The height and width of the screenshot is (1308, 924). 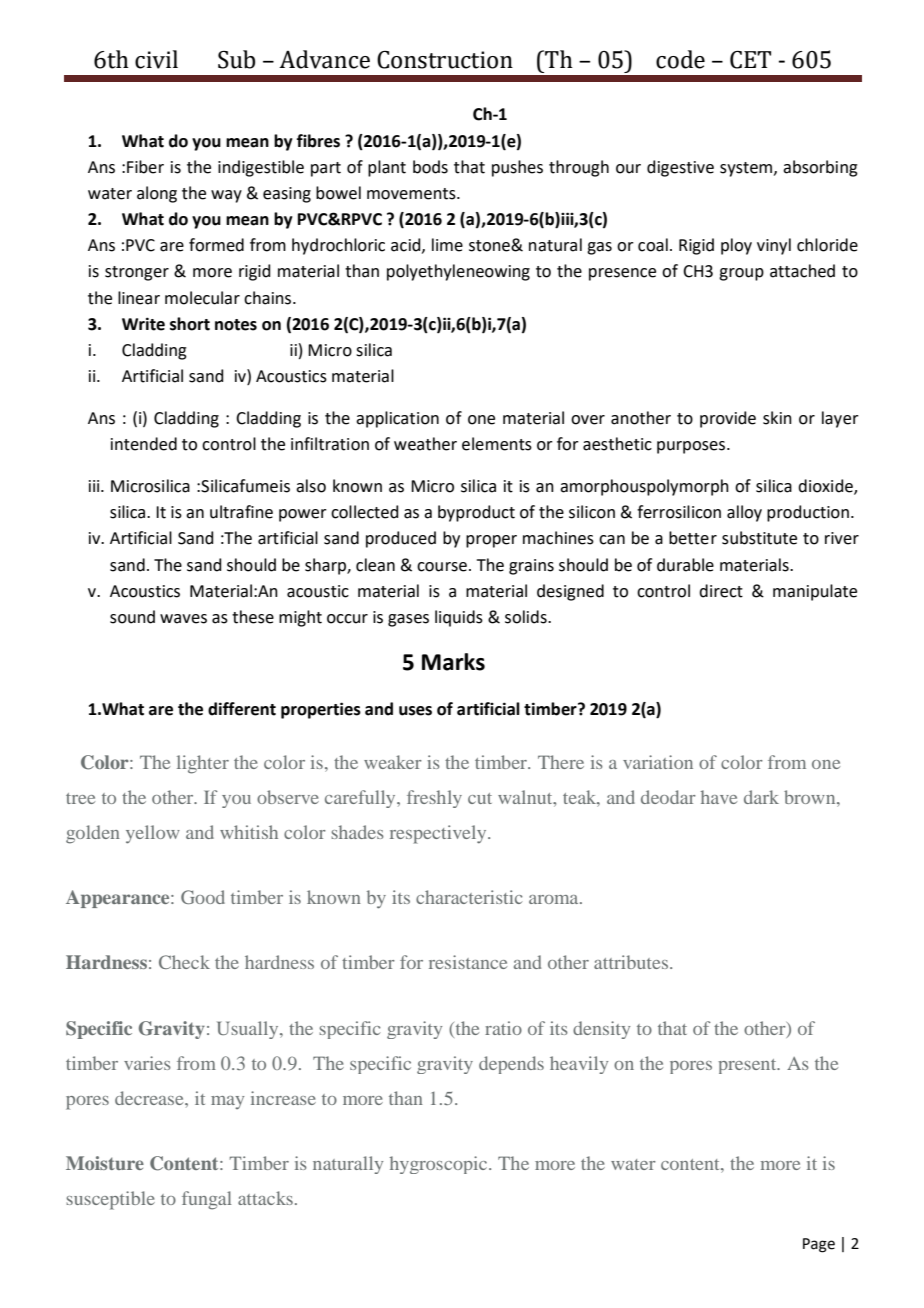 I want to click on civil, so click(x=156, y=59).
